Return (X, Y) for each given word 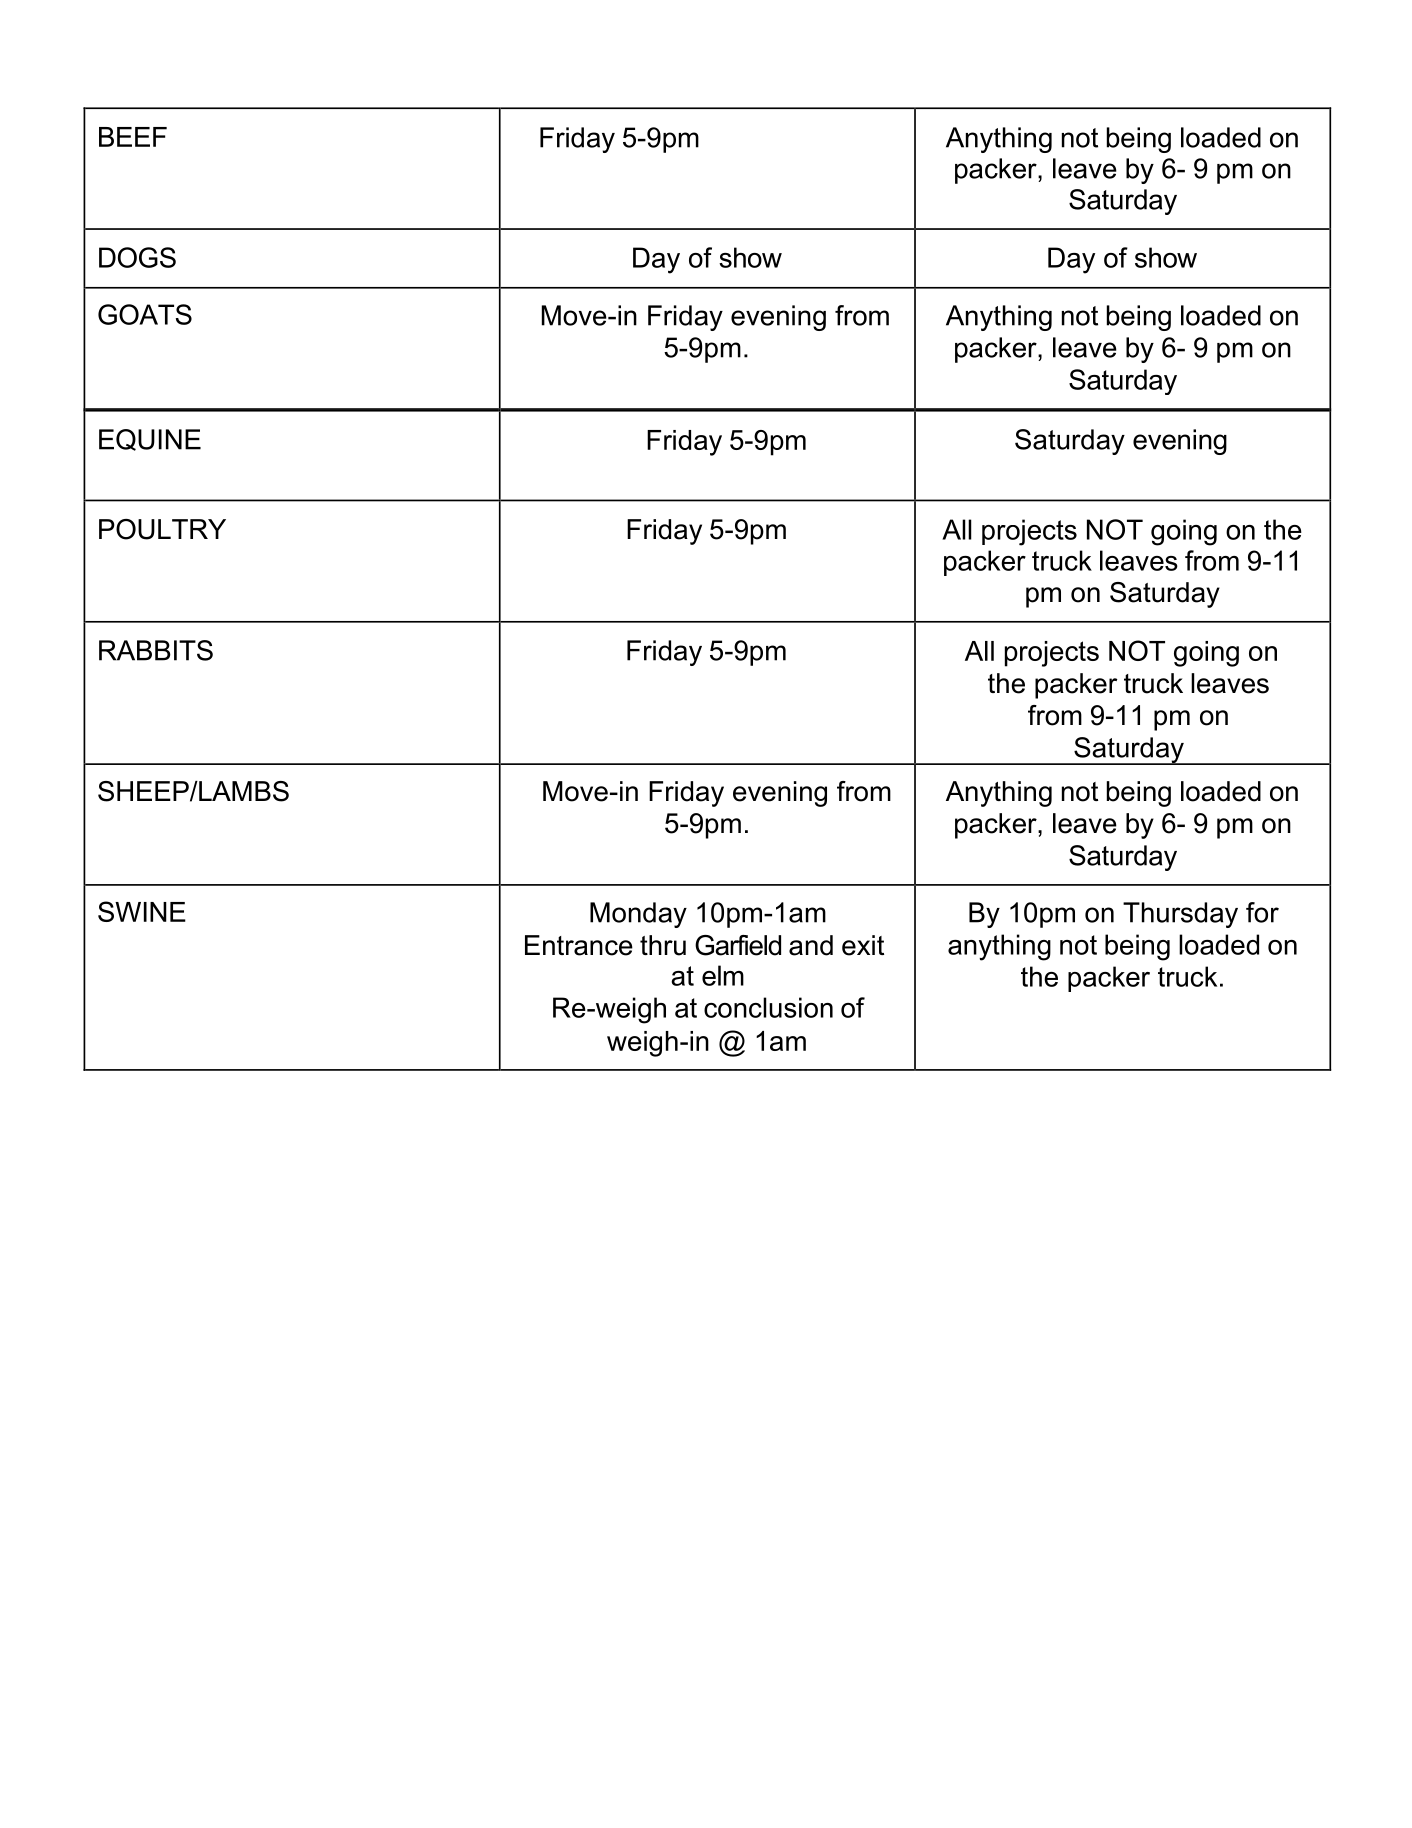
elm (723, 975)
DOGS (137, 257)
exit (863, 945)
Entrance (579, 945)
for (1262, 912)
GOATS (145, 314)
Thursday (1180, 915)
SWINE (142, 911)
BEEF (133, 137)
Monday (638, 915)
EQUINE (150, 440)
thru (663, 945)
